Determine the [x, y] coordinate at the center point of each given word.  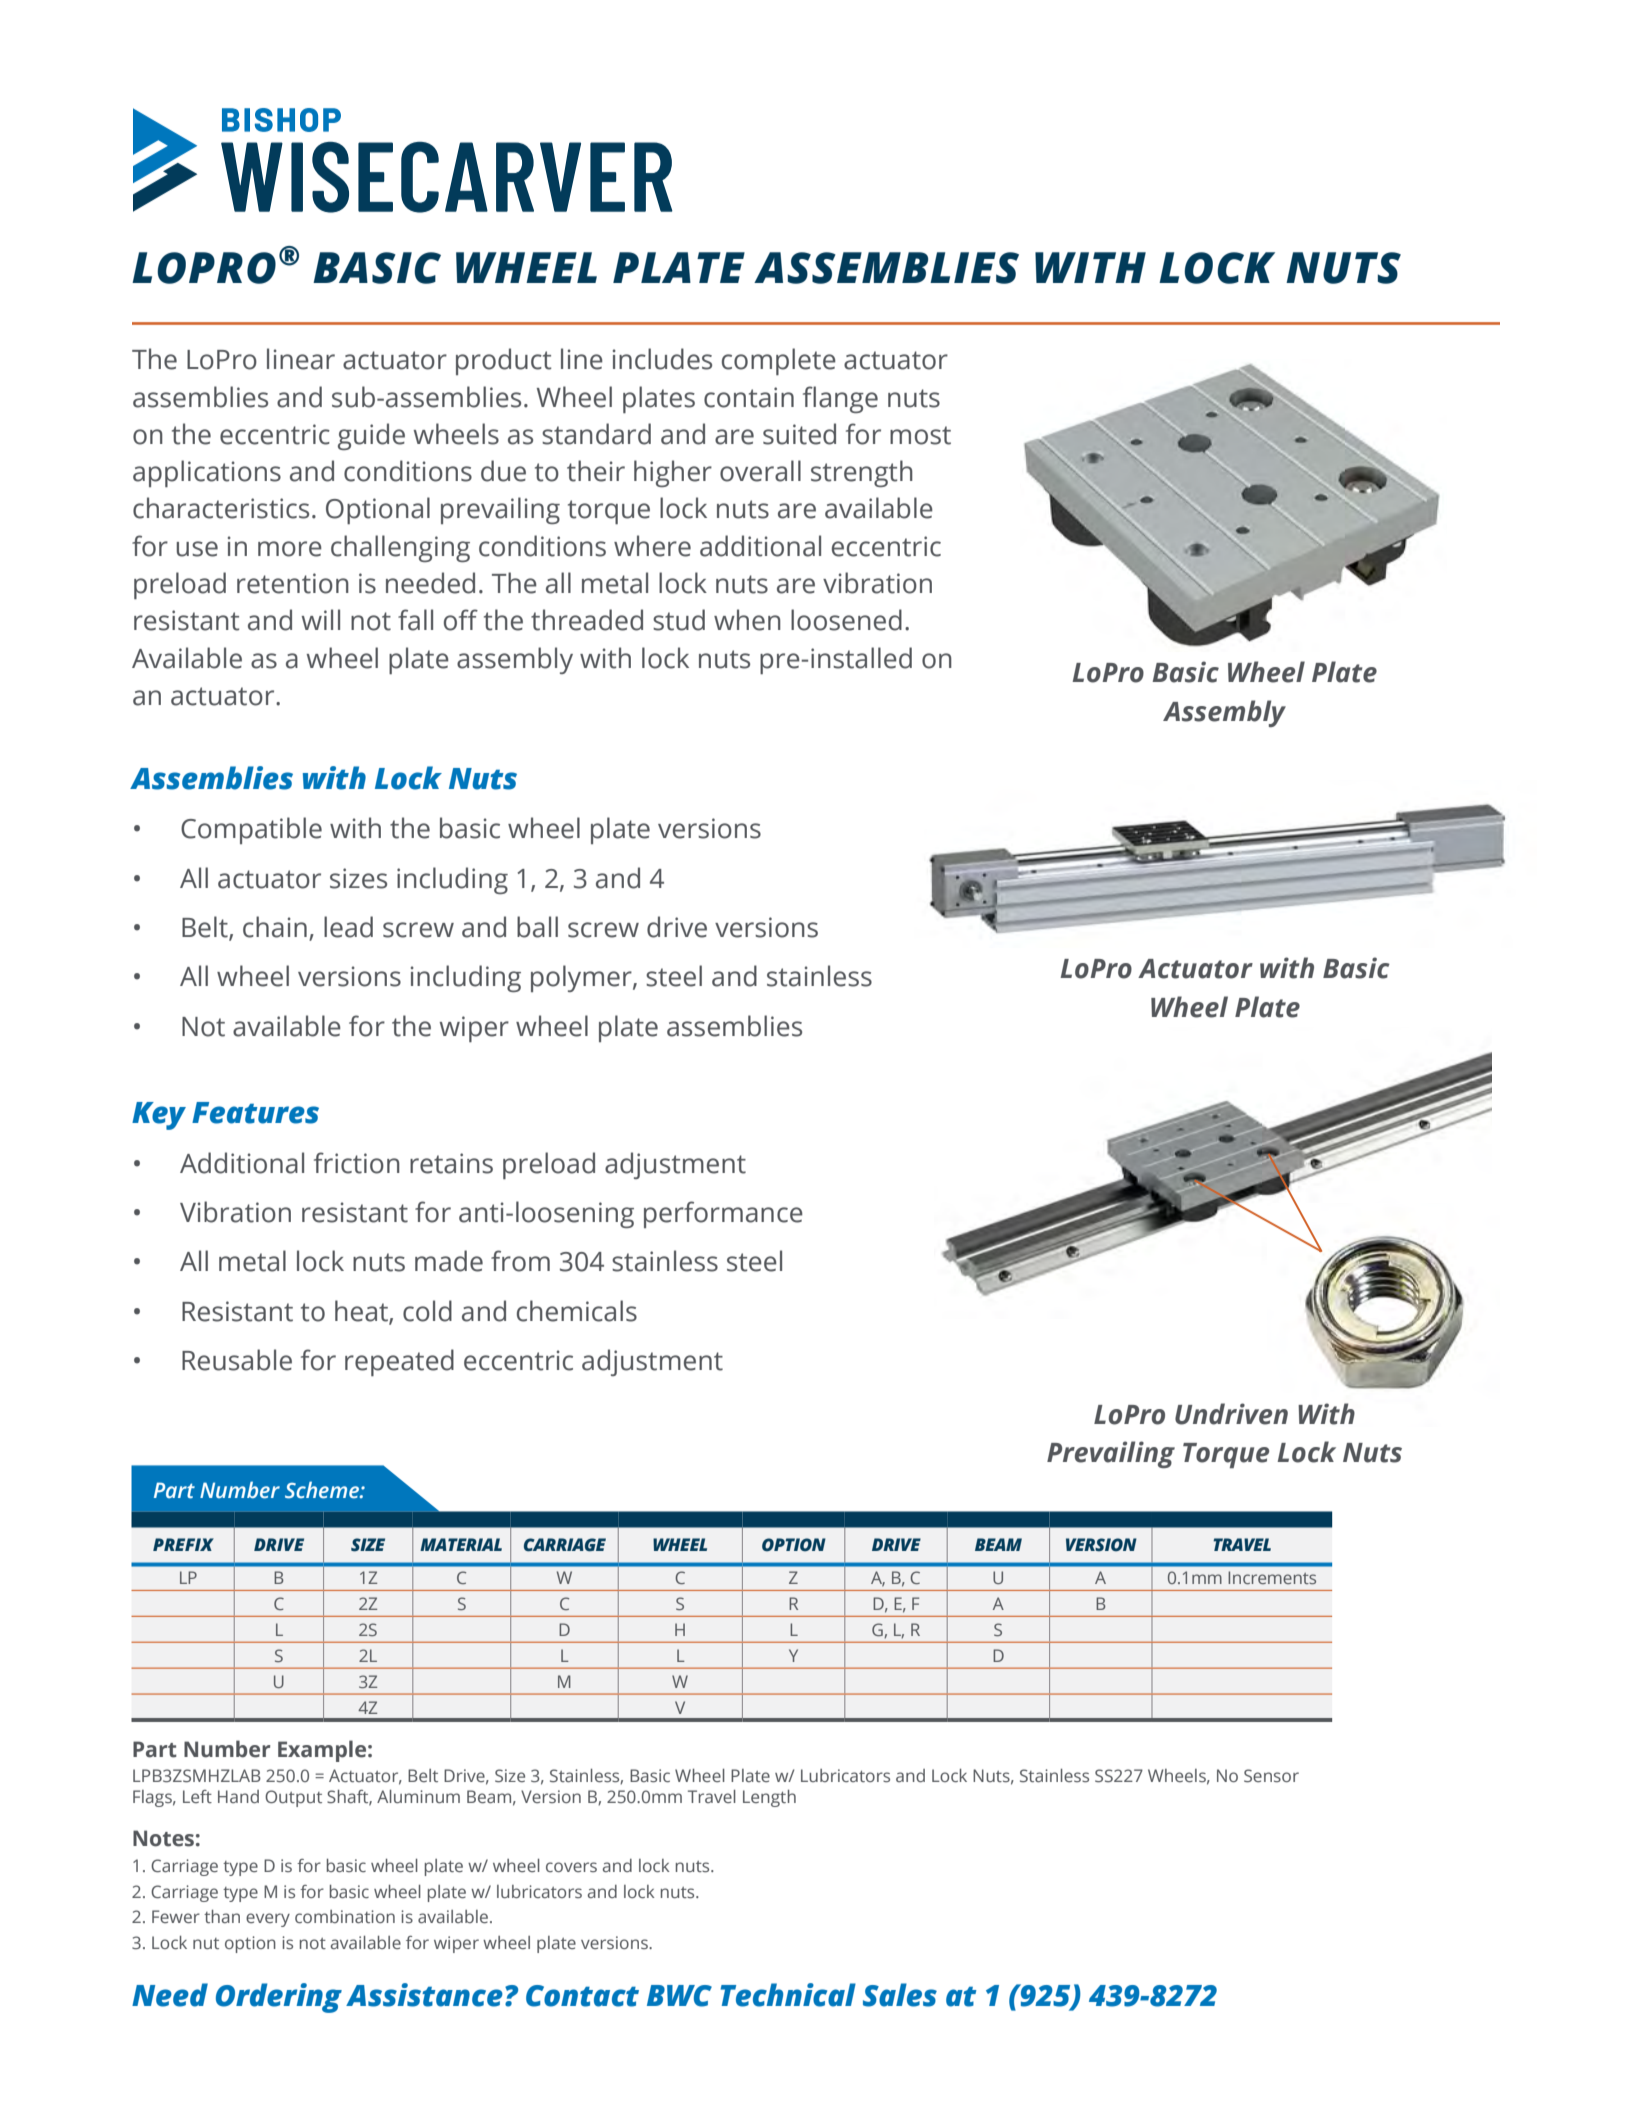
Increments [1272, 1577]
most [920, 435]
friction [357, 1163]
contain [749, 397]
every [268, 1920]
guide [371, 436]
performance [723, 1214]
